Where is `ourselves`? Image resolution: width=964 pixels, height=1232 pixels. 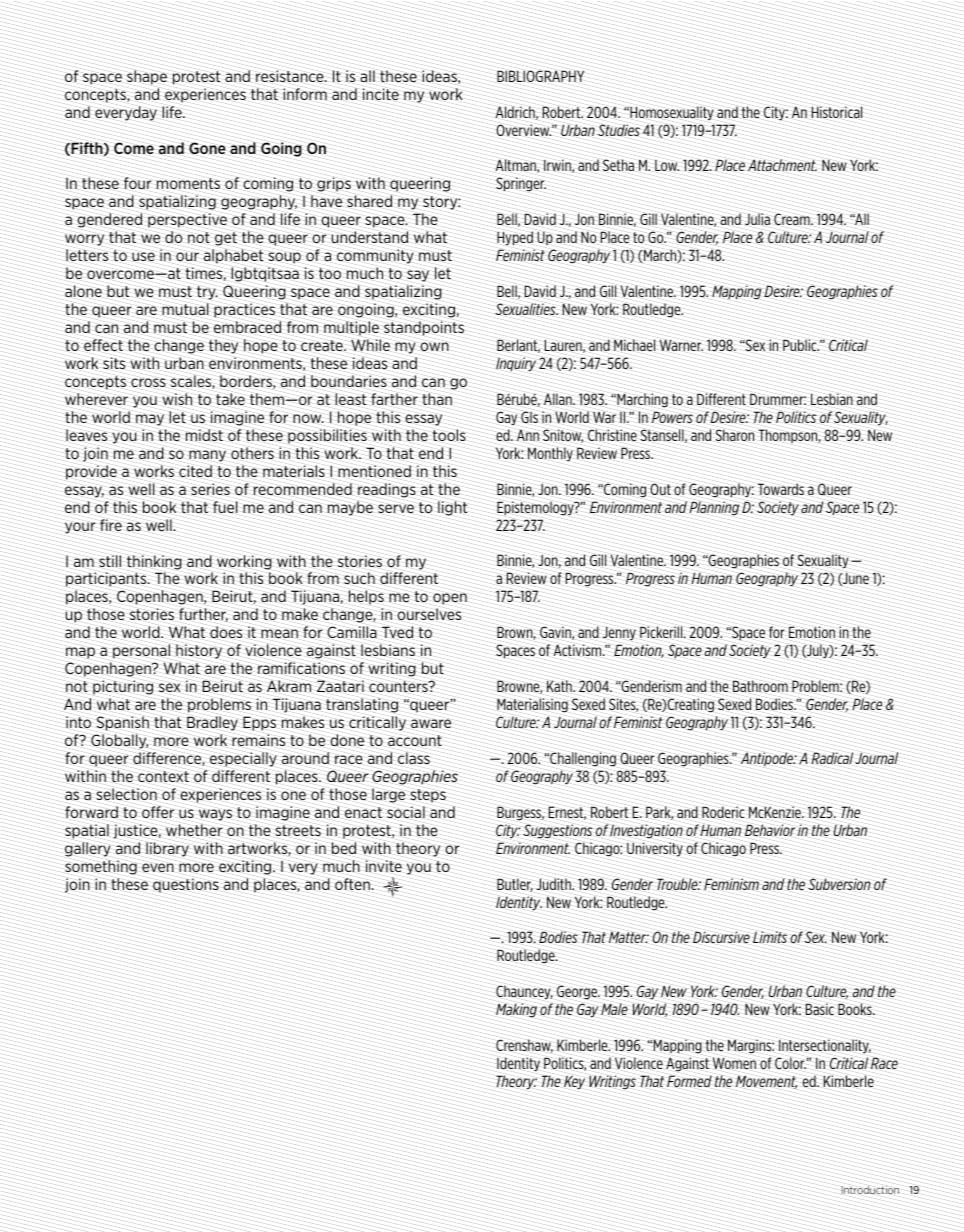 ourselves is located at coordinates (429, 614).
